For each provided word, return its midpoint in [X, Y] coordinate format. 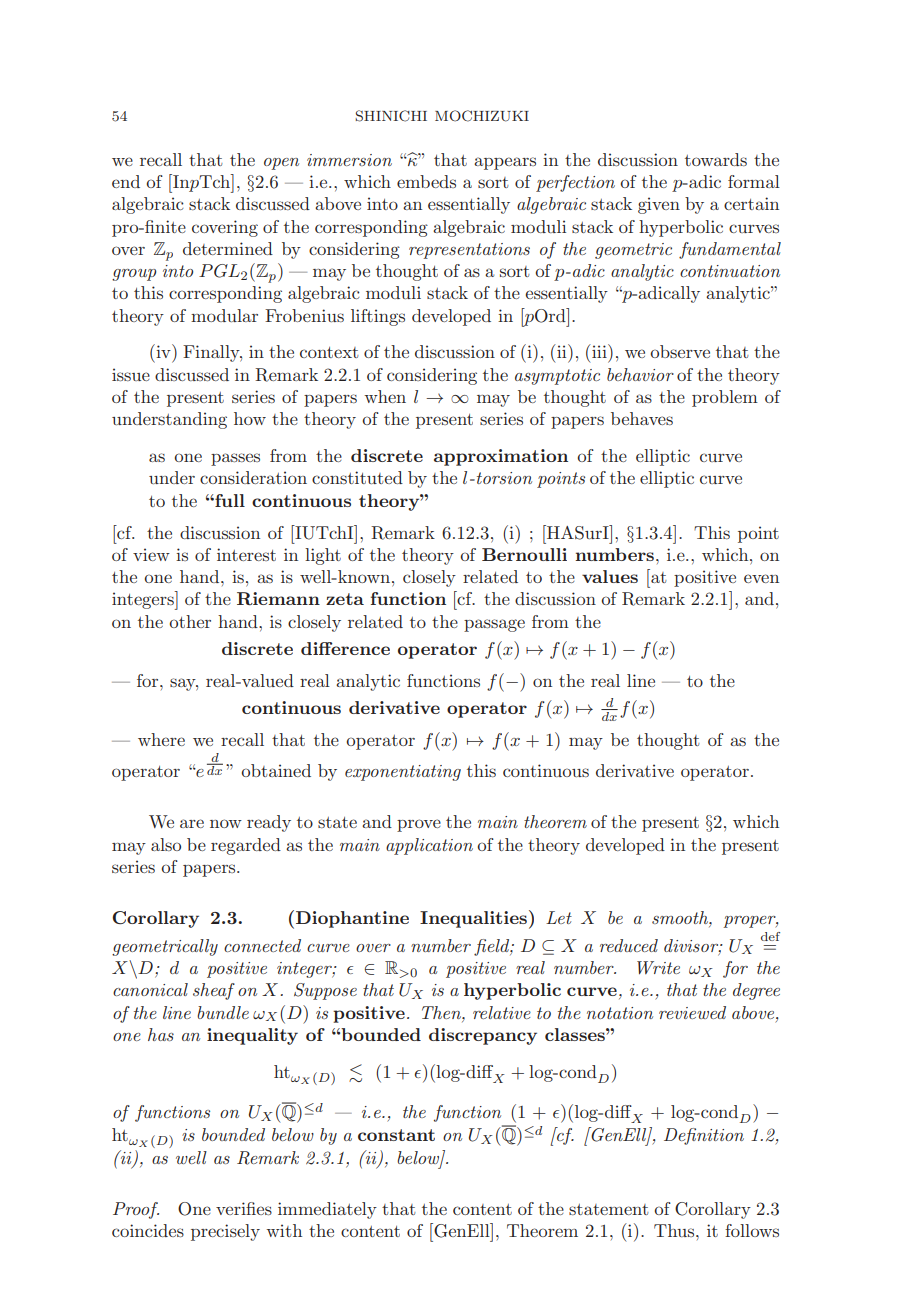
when [385, 396]
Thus [675, 1230]
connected [262, 945]
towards [716, 159]
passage [494, 625]
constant [396, 1135]
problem [725, 398]
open [281, 164]
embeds [426, 181]
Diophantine [352, 919]
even [761, 578]
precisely [225, 1232]
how [250, 418]
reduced [629, 945]
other [190, 621]
